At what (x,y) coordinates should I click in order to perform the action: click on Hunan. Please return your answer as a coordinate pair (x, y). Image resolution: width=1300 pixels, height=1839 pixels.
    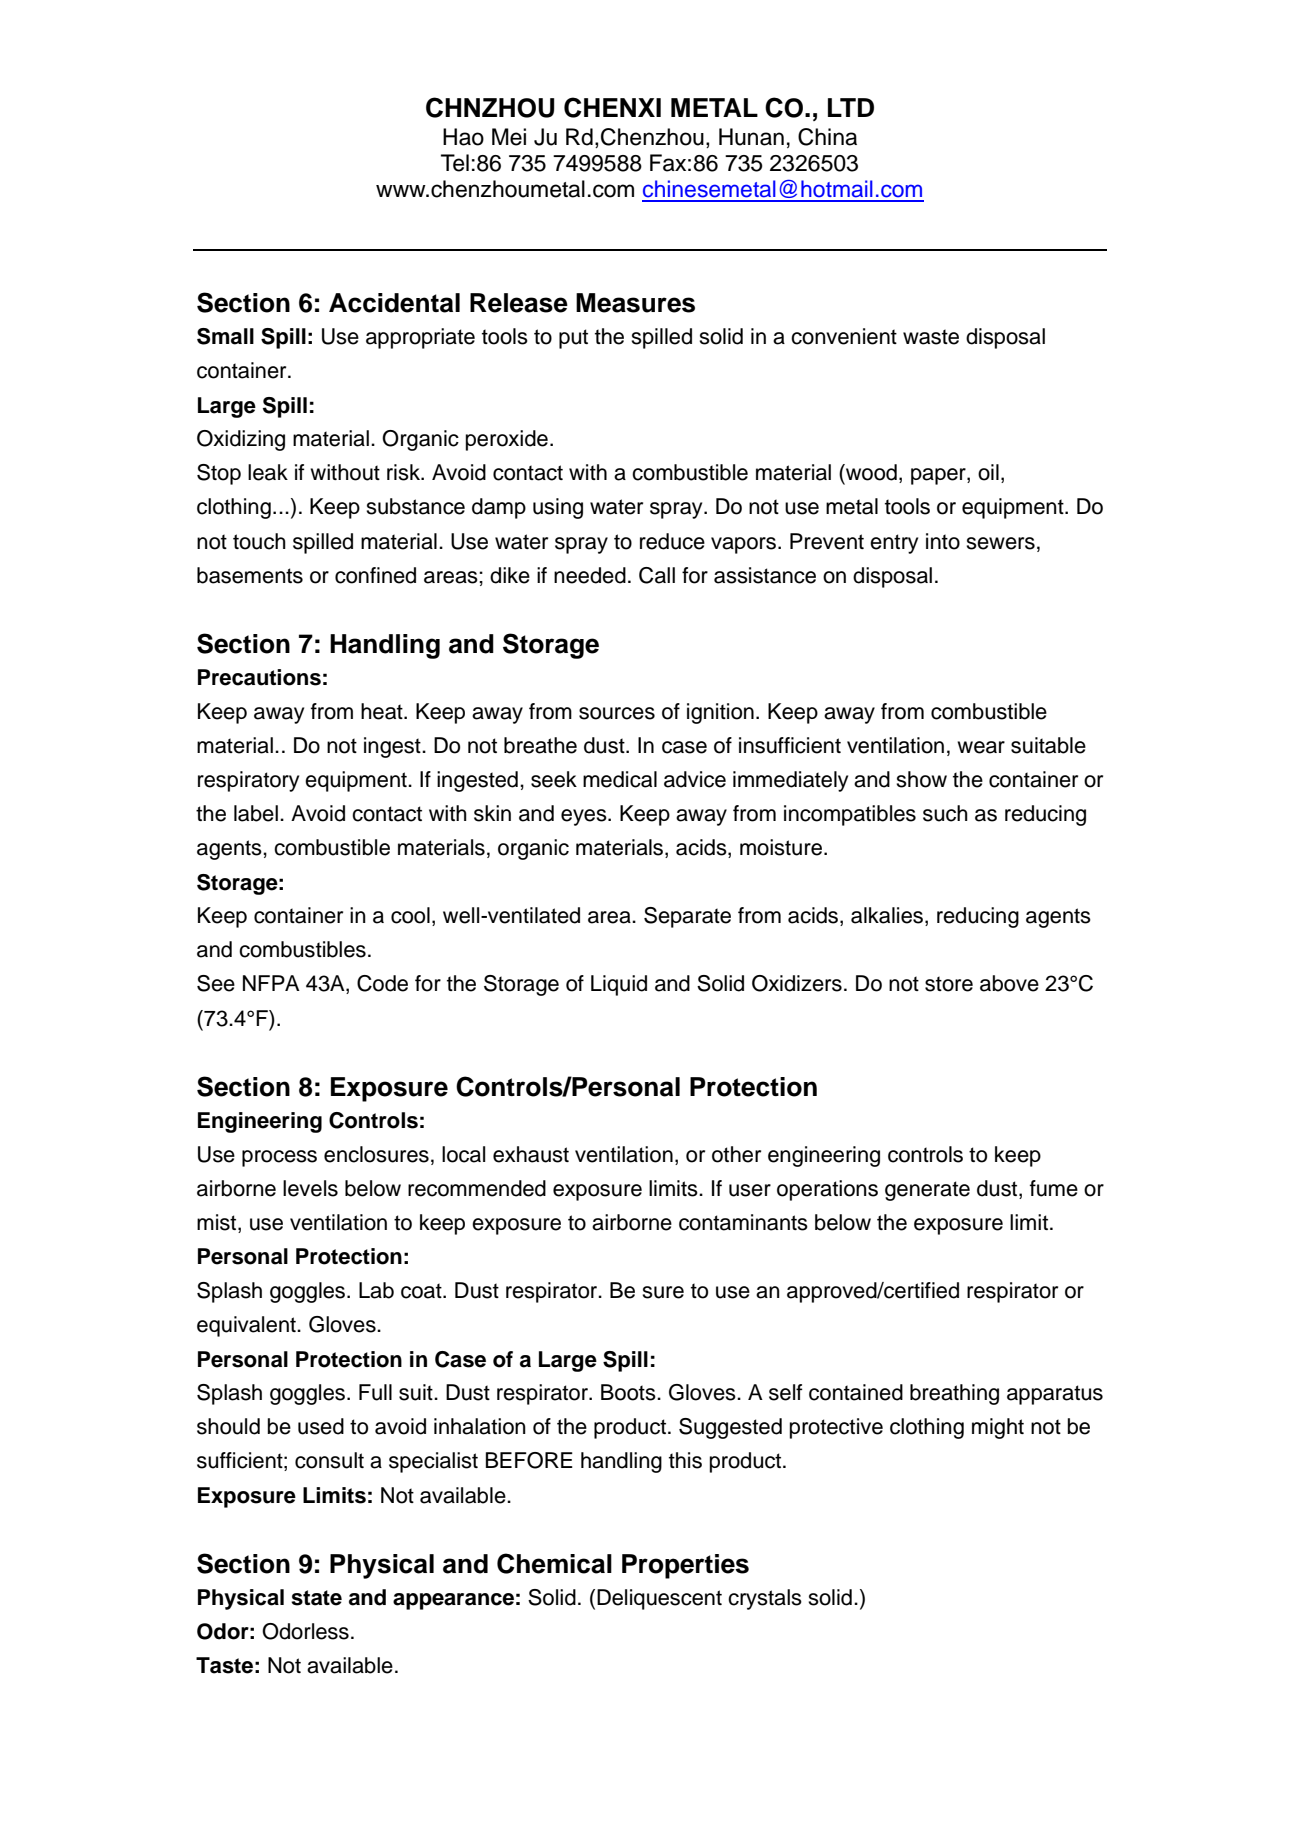
    Looking at the image, I should click on (751, 137).
